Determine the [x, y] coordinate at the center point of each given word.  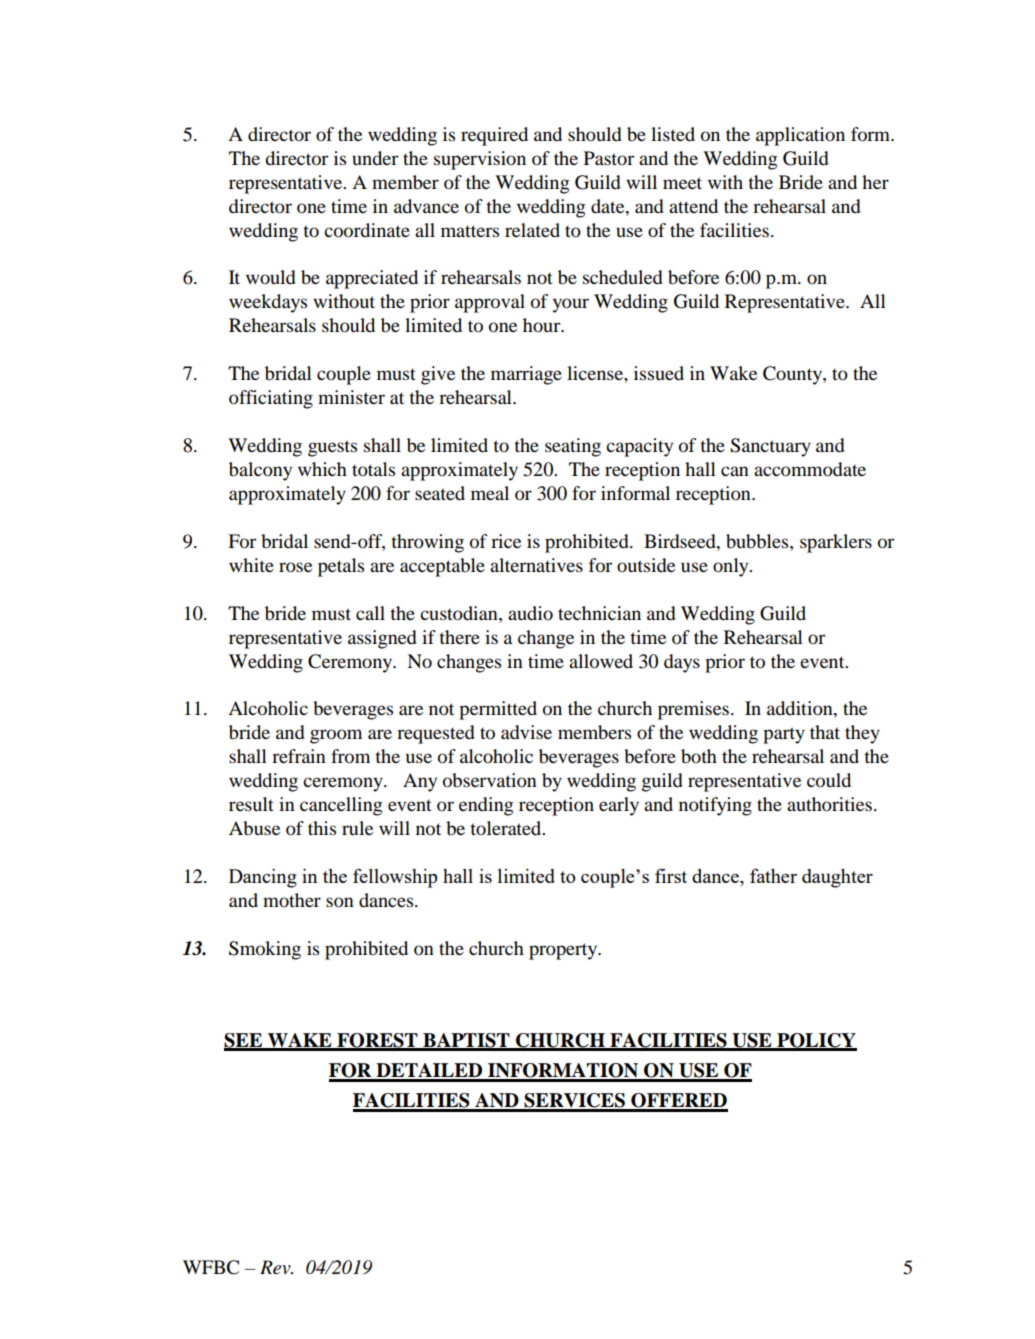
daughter [837, 878]
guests [332, 448]
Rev [276, 1267]
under [375, 158]
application [800, 136]
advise [526, 732]
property [564, 951]
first [671, 875]
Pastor [609, 158]
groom [336, 736]
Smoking [265, 950]
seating [573, 447]
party [784, 735]
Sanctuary [770, 447]
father [773, 875]
